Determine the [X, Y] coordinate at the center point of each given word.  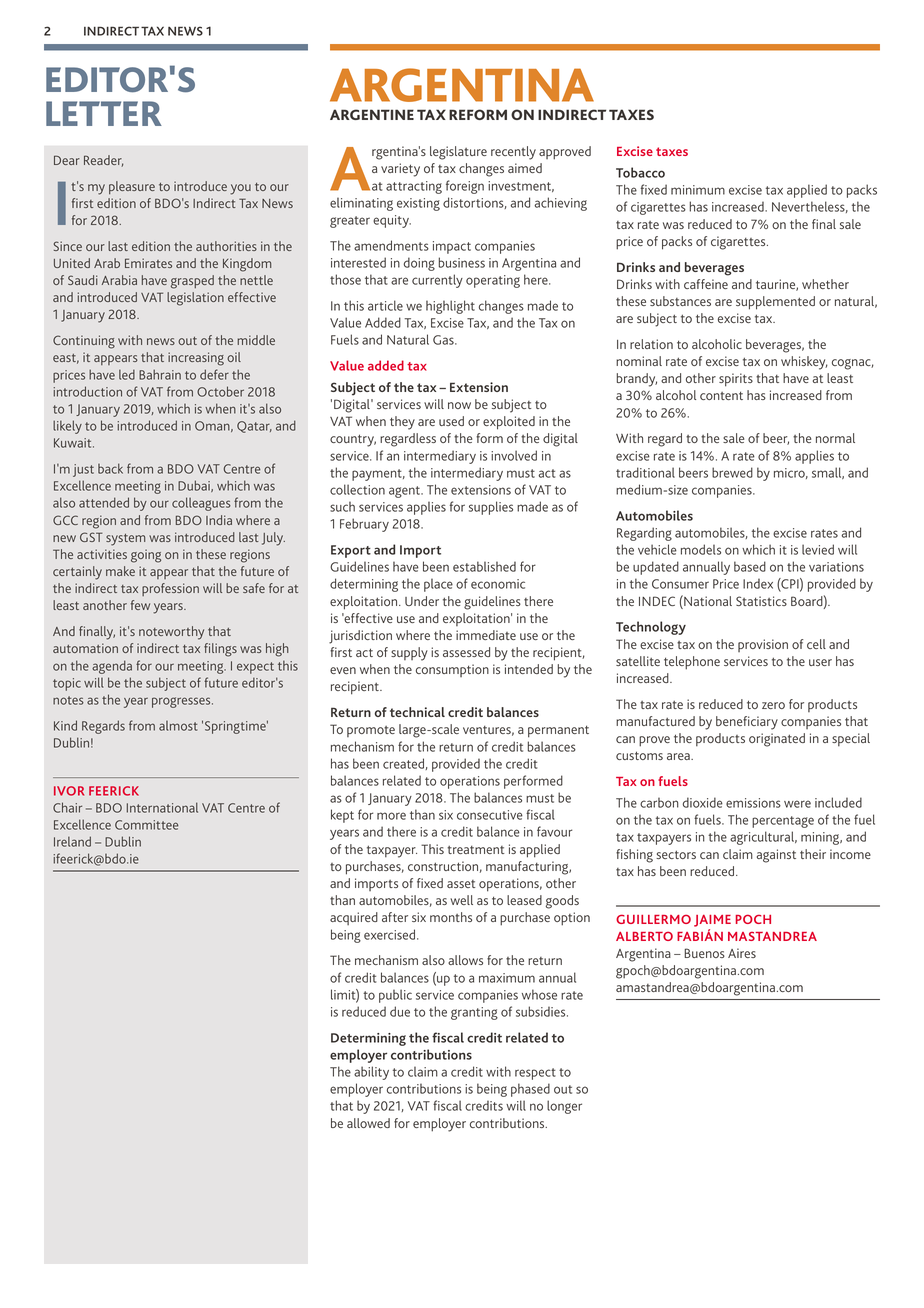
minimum [698, 190]
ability [371, 1073]
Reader [103, 161]
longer [564, 1107]
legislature [458, 153]
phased [530, 1090]
